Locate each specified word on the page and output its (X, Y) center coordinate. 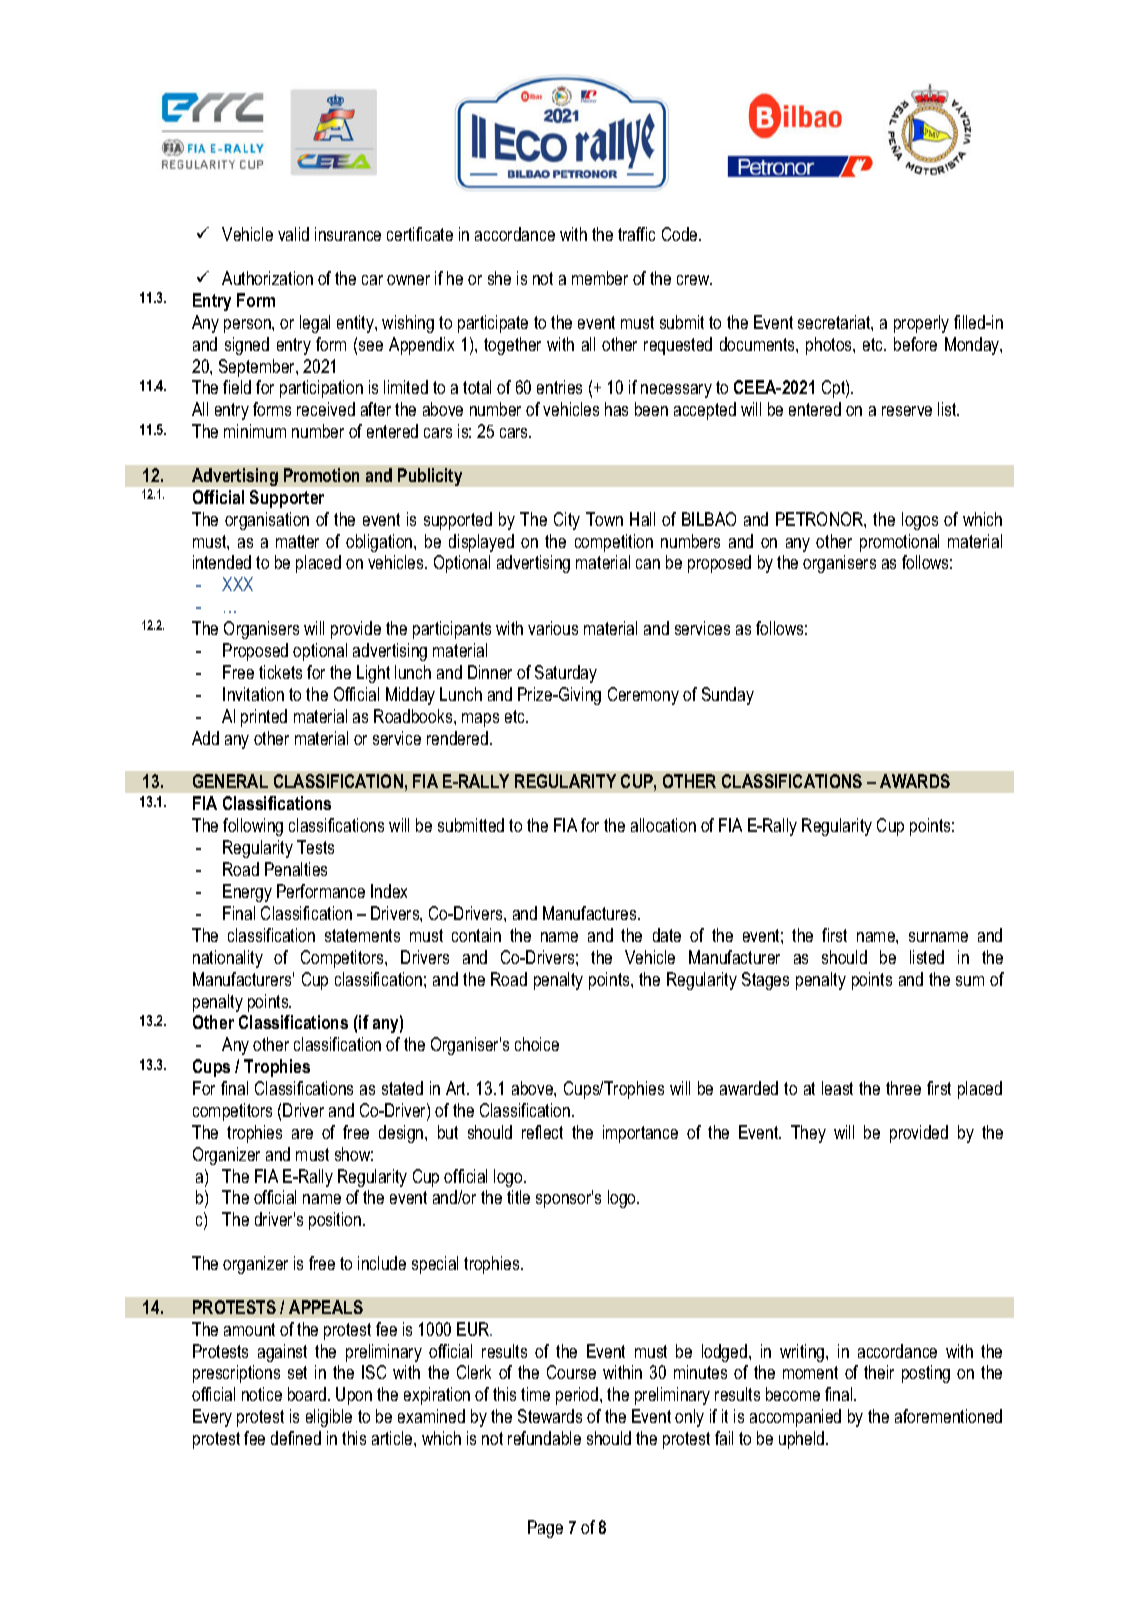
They (808, 1134)
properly (921, 324)
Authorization (267, 278)
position (335, 1221)
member (600, 278)
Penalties (296, 869)
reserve (907, 411)
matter (297, 541)
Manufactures (591, 913)
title (518, 1197)
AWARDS (915, 781)
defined (296, 1438)
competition (614, 543)
